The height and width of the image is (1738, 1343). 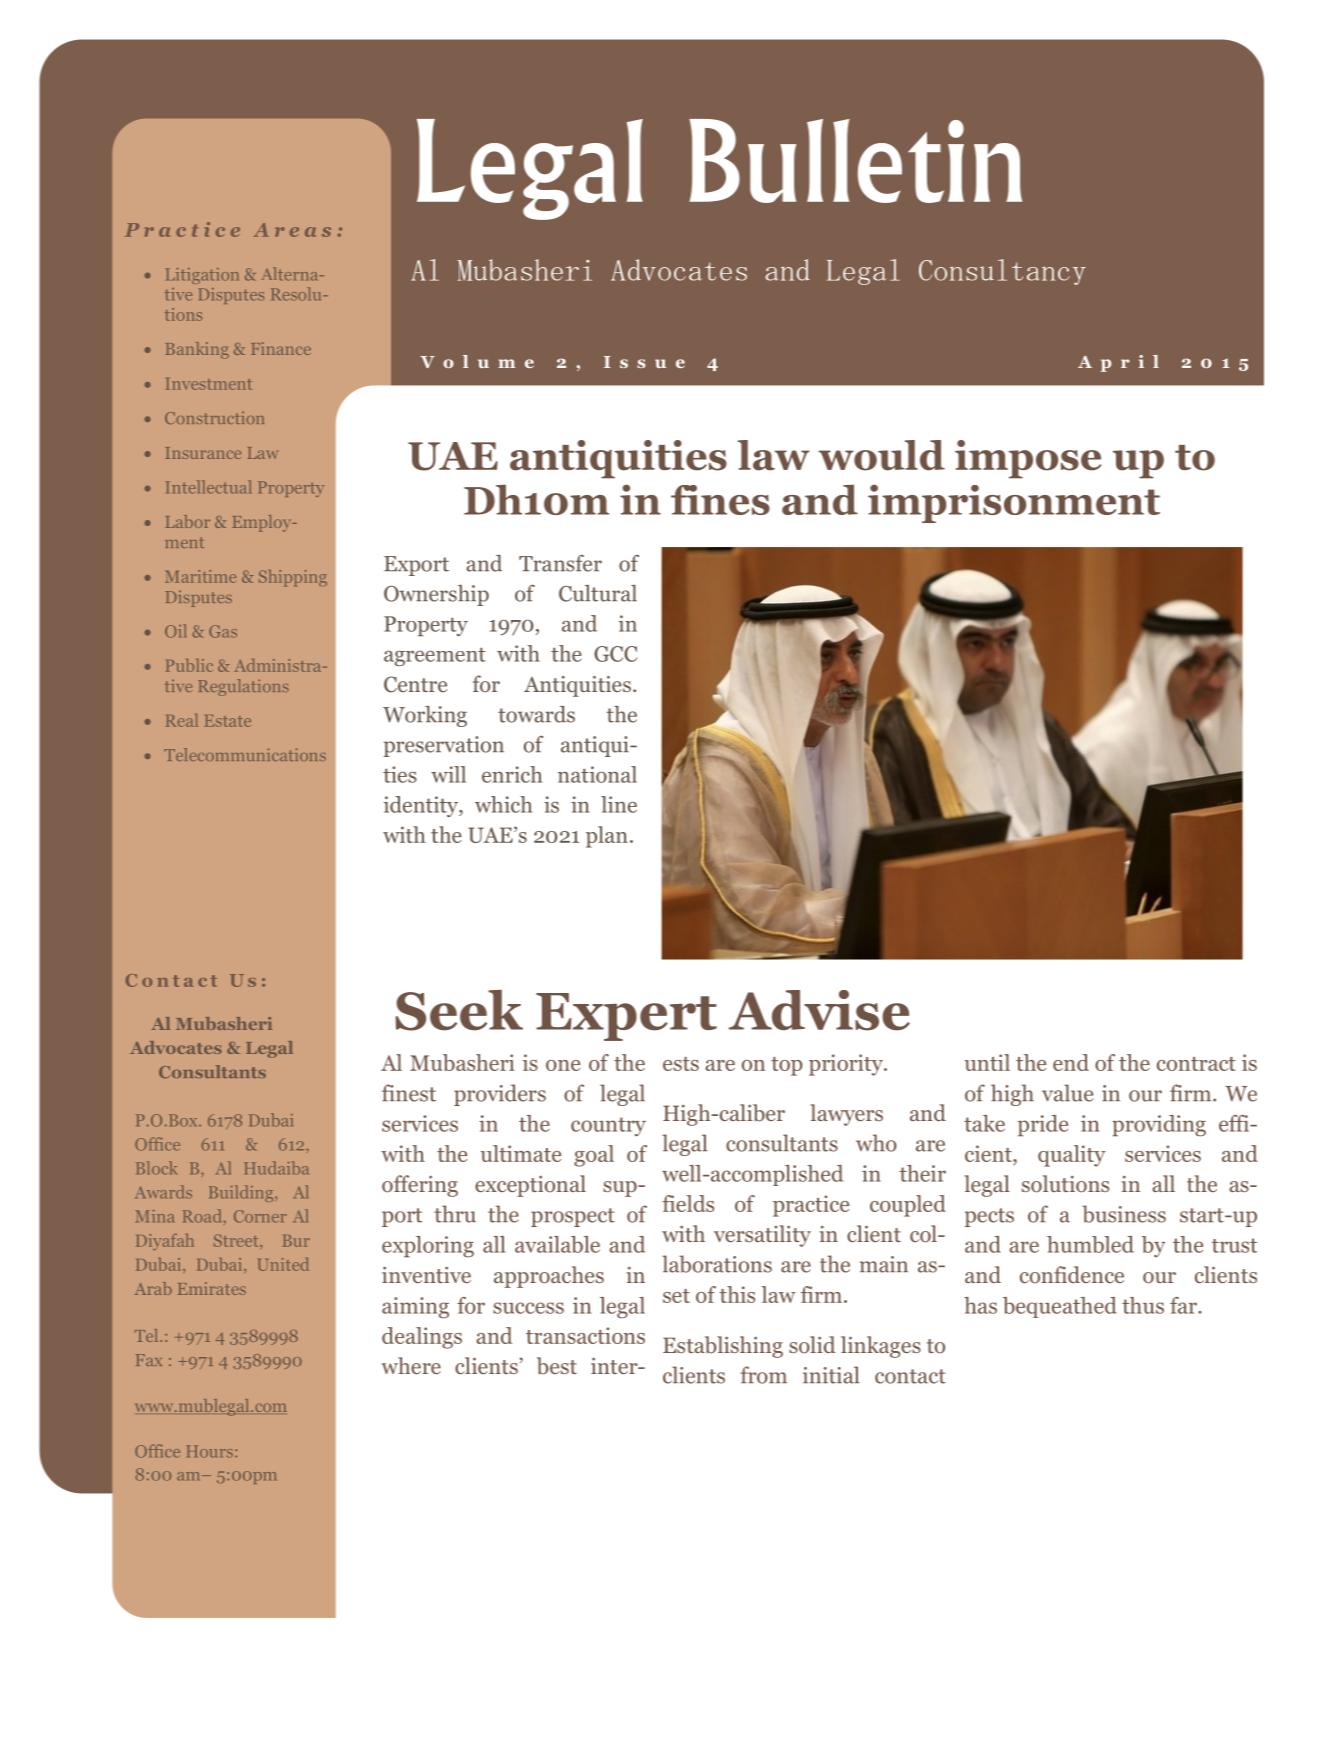 What do you see at coordinates (208, 487) in the image?
I see `Intellectual` at bounding box center [208, 487].
